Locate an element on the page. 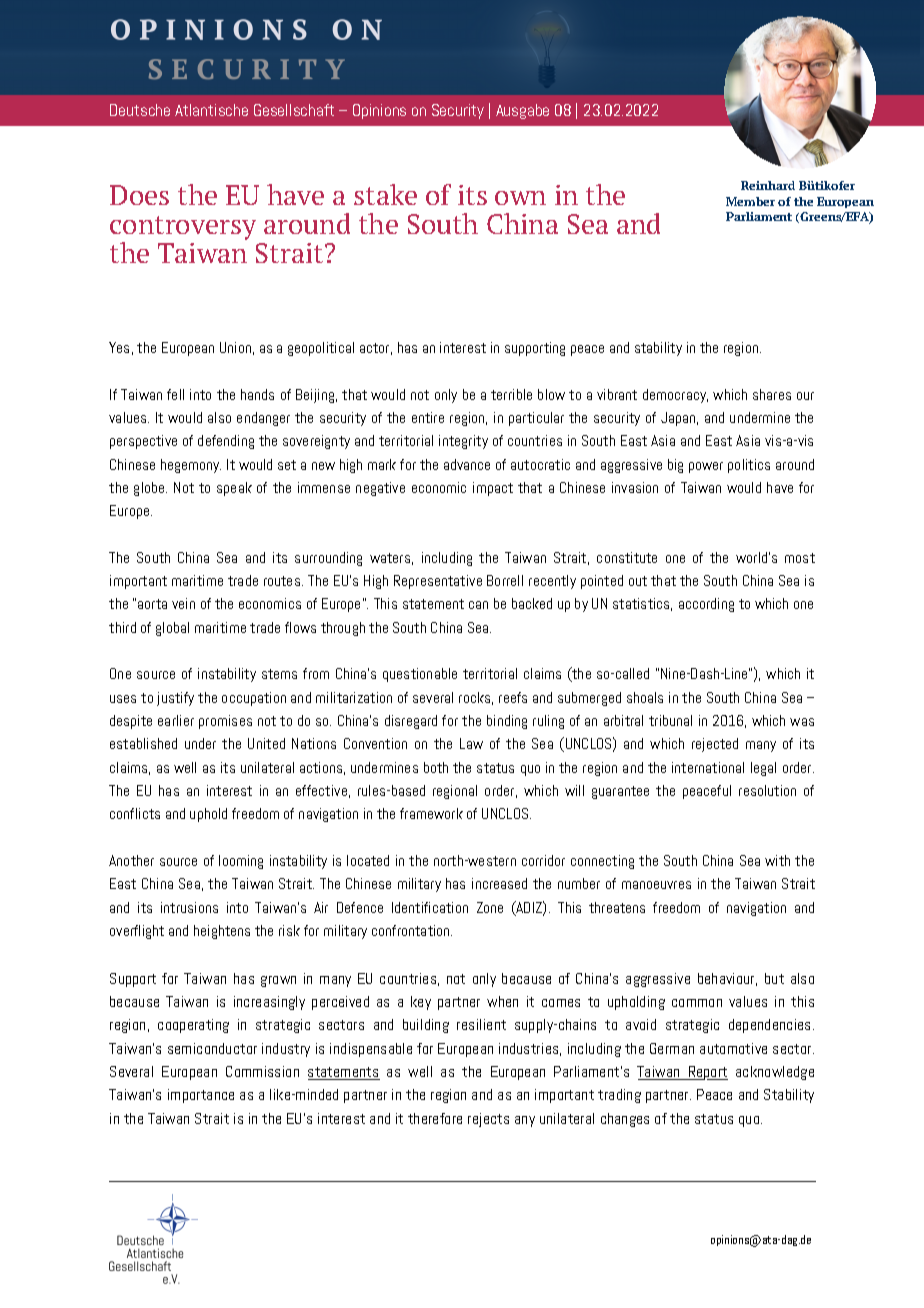 The height and width of the page is (1308, 924). can is located at coordinates (478, 605).
